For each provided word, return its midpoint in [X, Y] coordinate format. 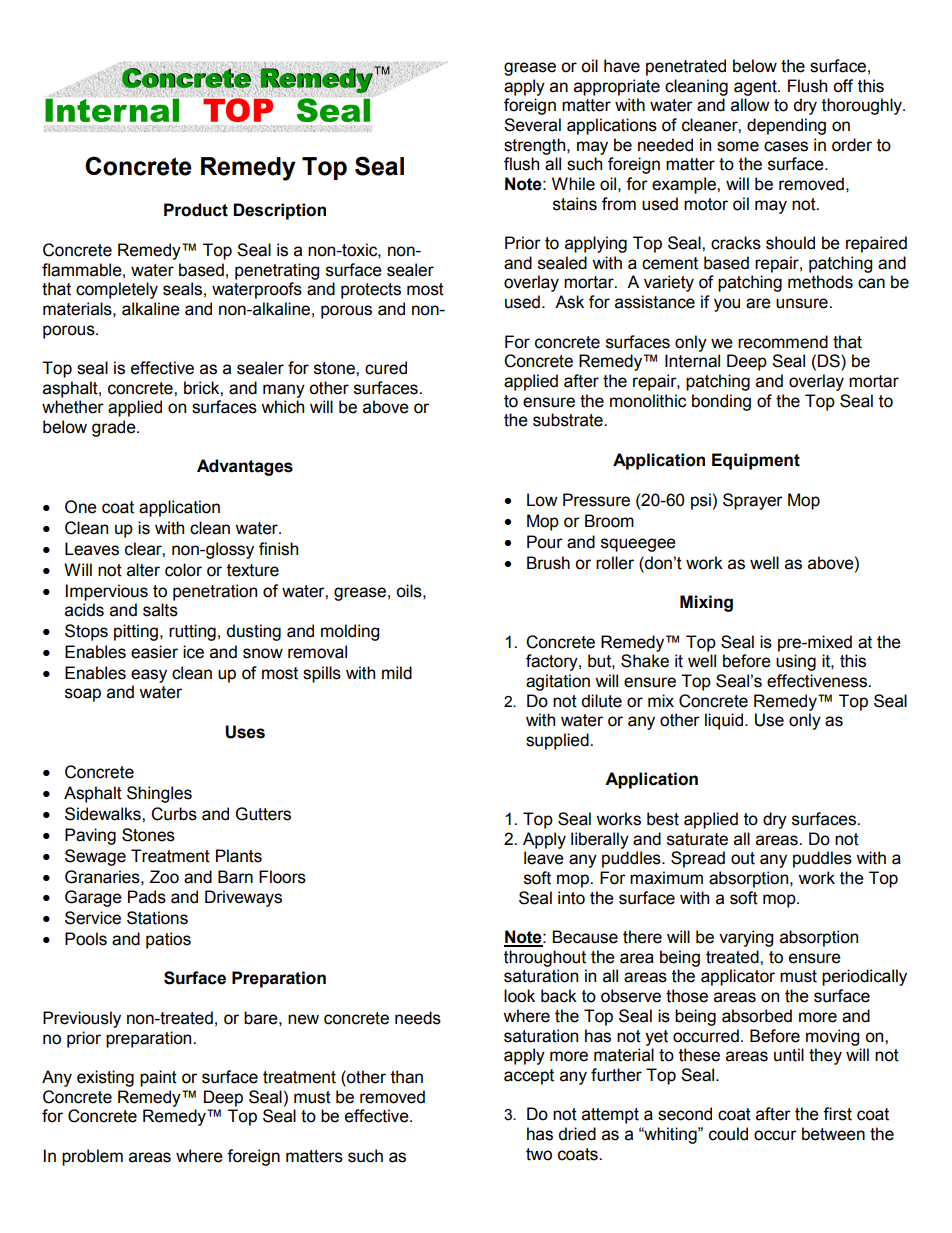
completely [117, 290]
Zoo [164, 877]
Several [532, 125]
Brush [548, 563]
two [539, 1154]
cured [386, 368]
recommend [783, 342]
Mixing [706, 603]
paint [158, 1078]
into [571, 898]
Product [196, 210]
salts [160, 610]
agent [756, 88]
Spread [698, 859]
